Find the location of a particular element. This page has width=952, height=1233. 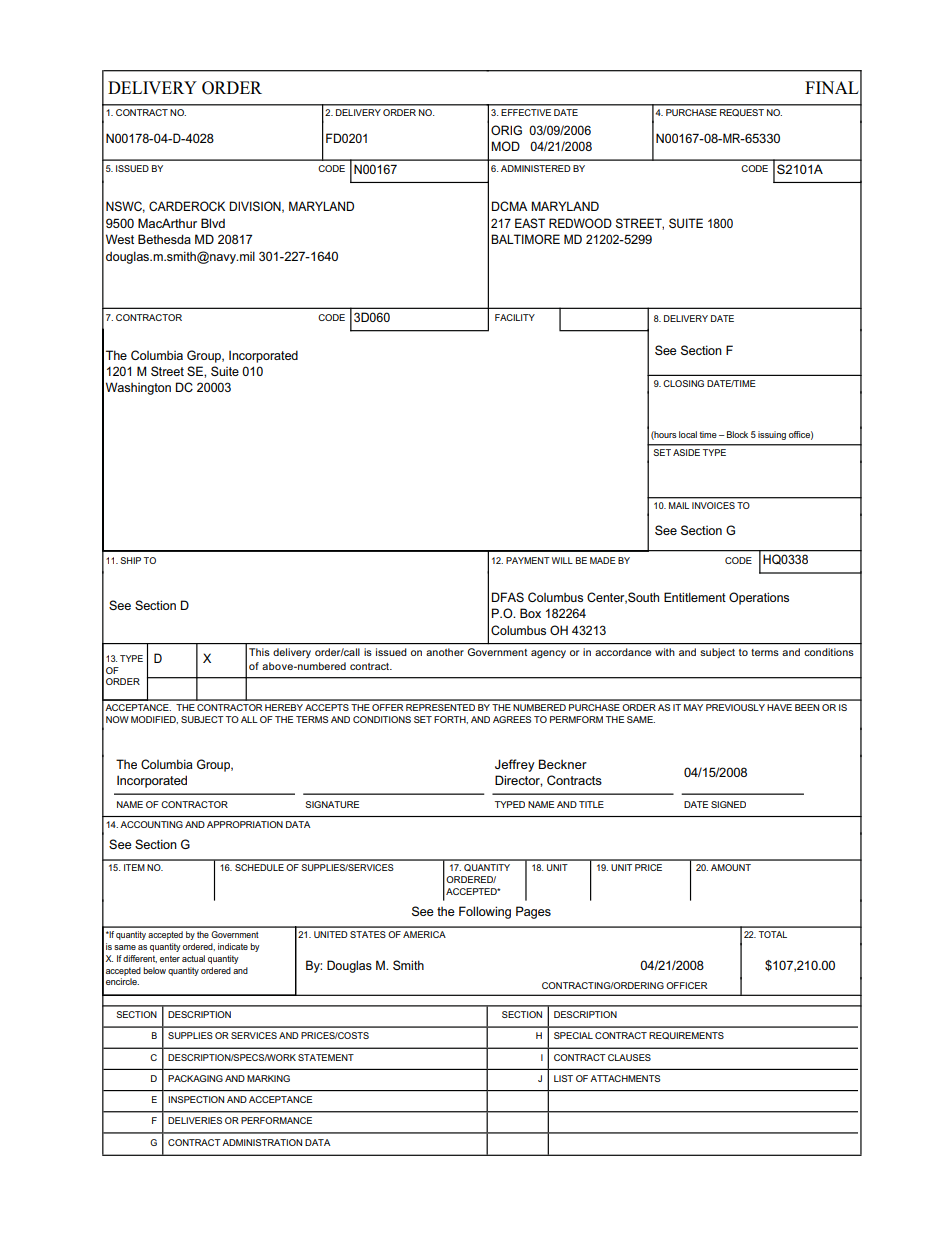

Blvd is located at coordinates (213, 223).
